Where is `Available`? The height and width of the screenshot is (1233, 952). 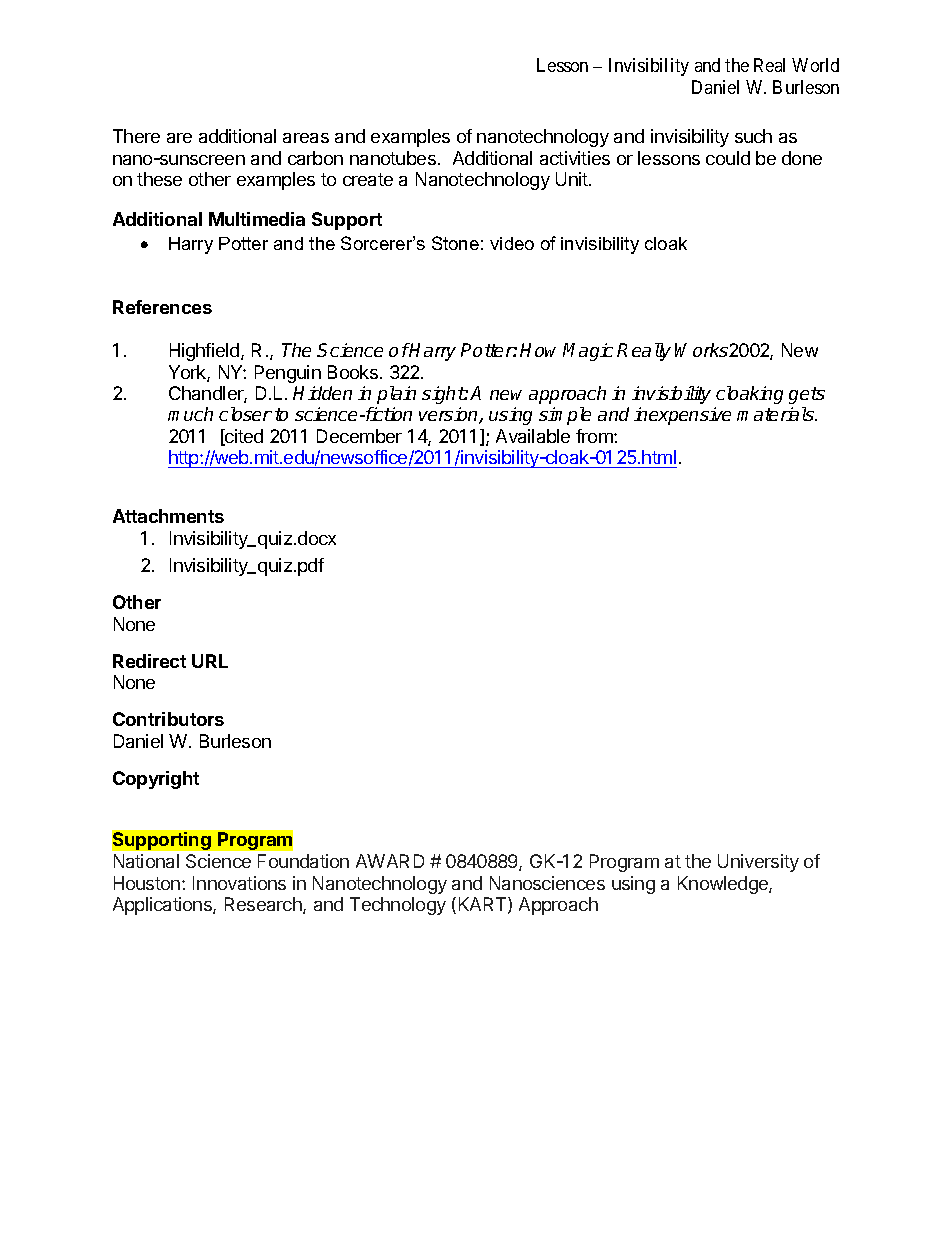 Available is located at coordinates (533, 436).
